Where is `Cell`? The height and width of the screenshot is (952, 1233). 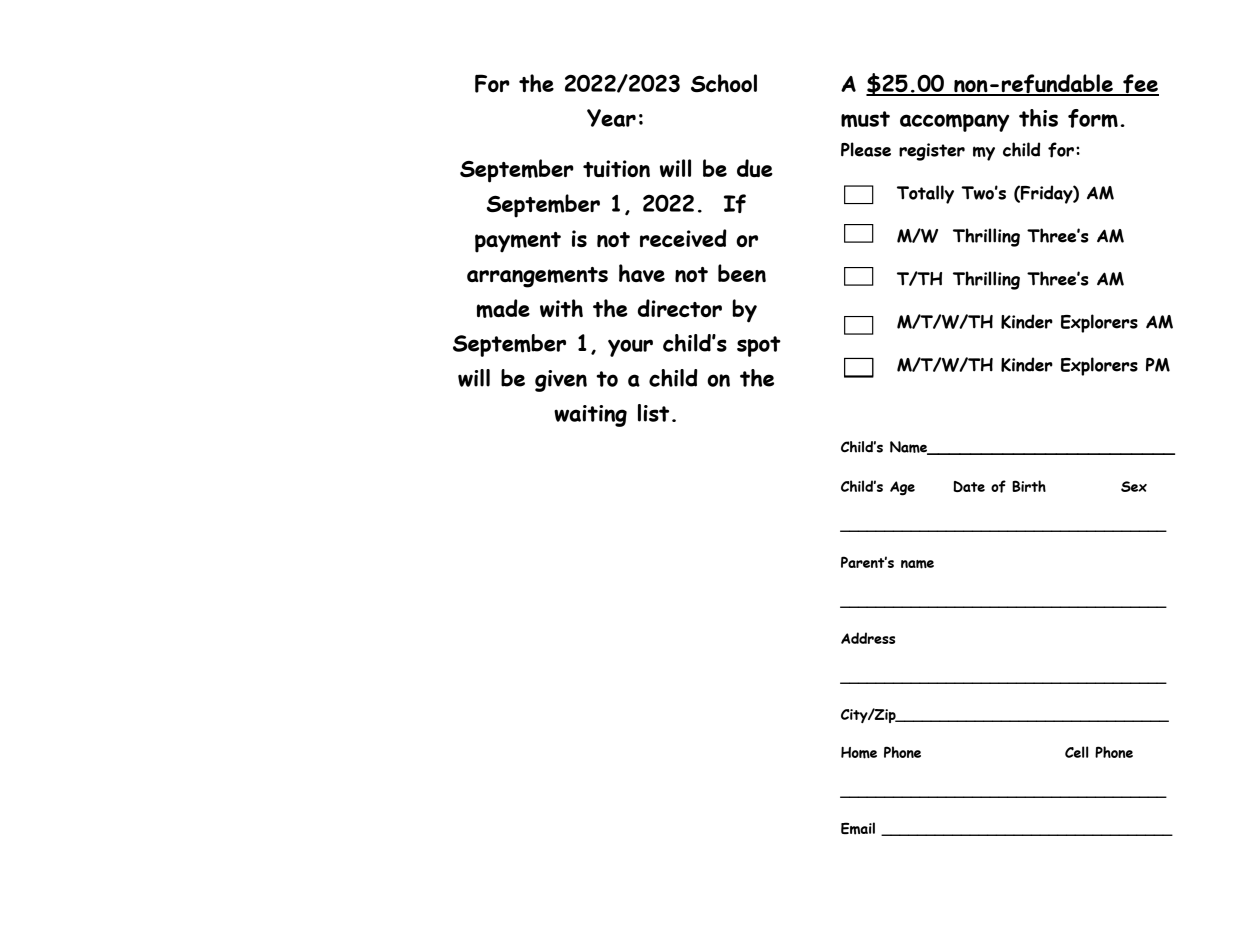
Cell is located at coordinates (1076, 752).
